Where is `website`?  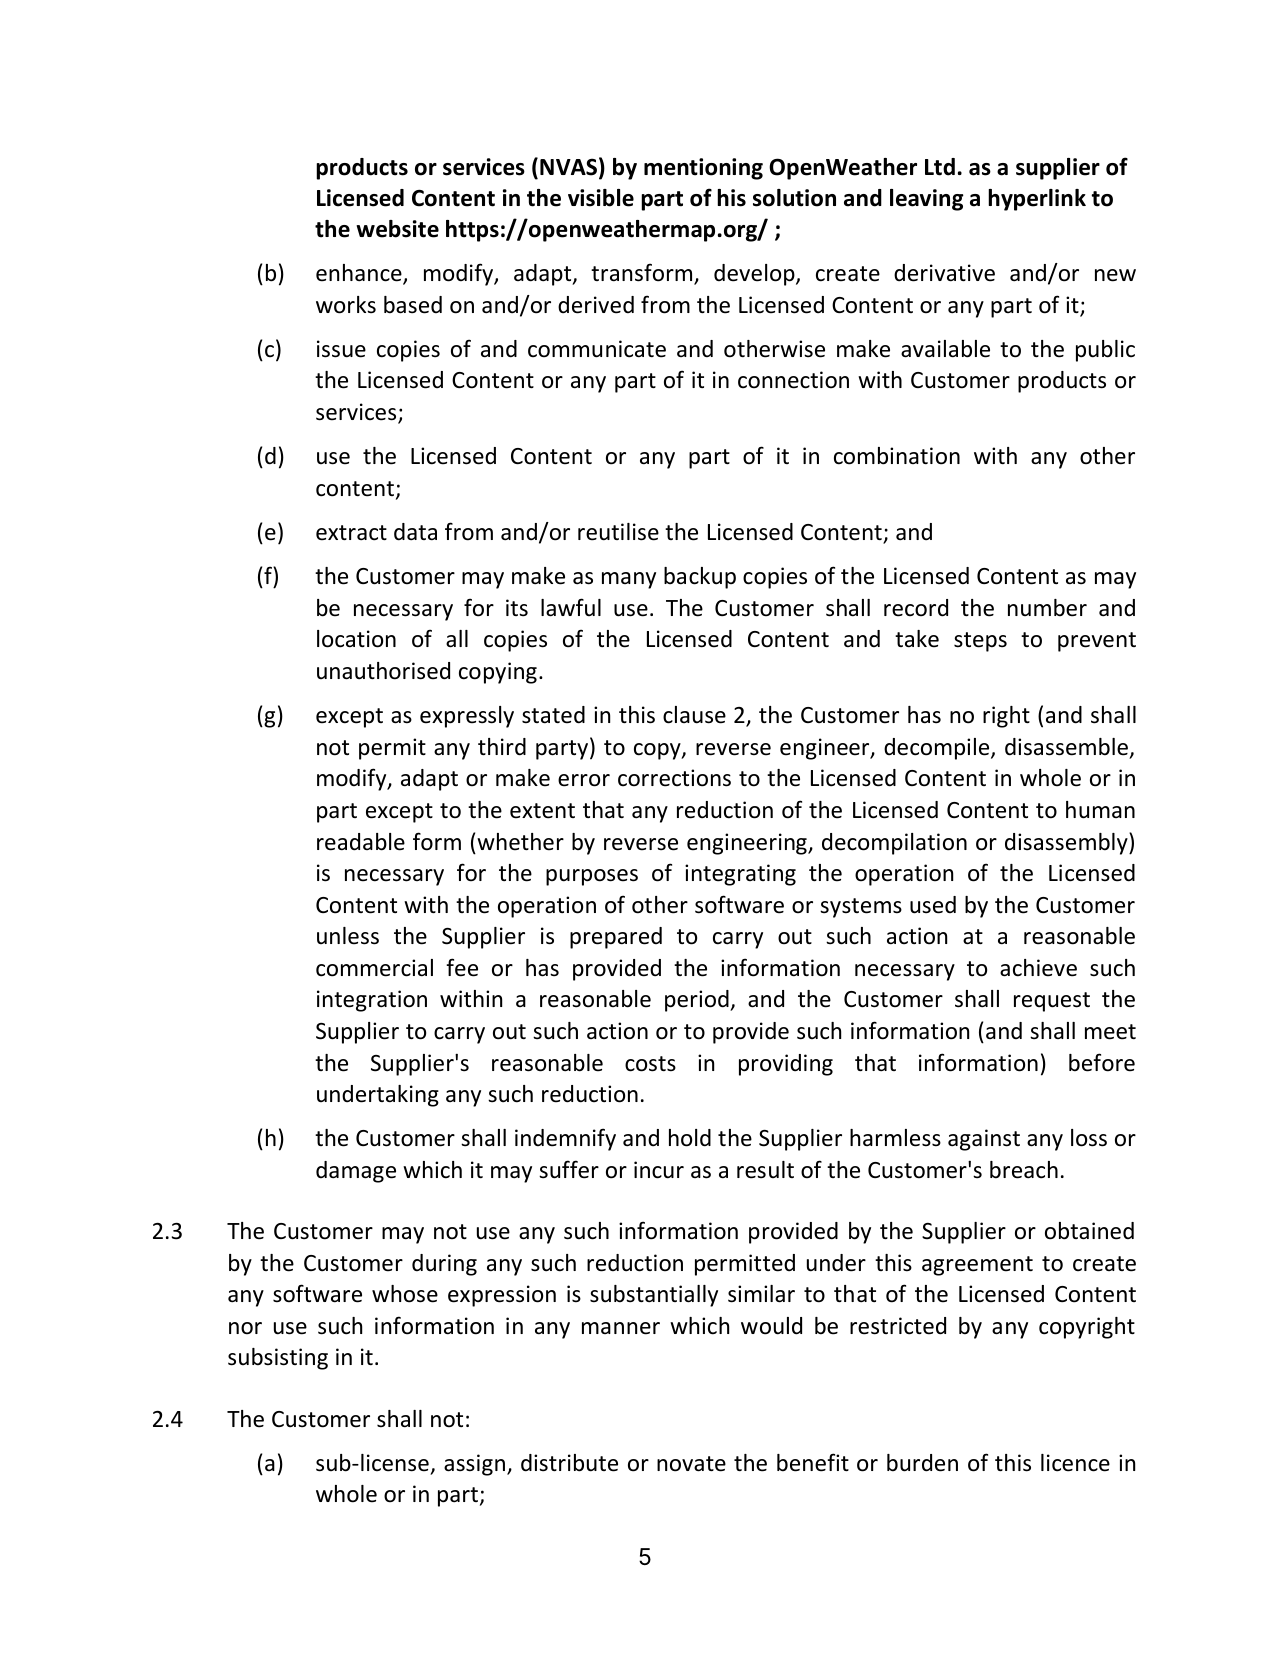 website is located at coordinates (397, 229).
